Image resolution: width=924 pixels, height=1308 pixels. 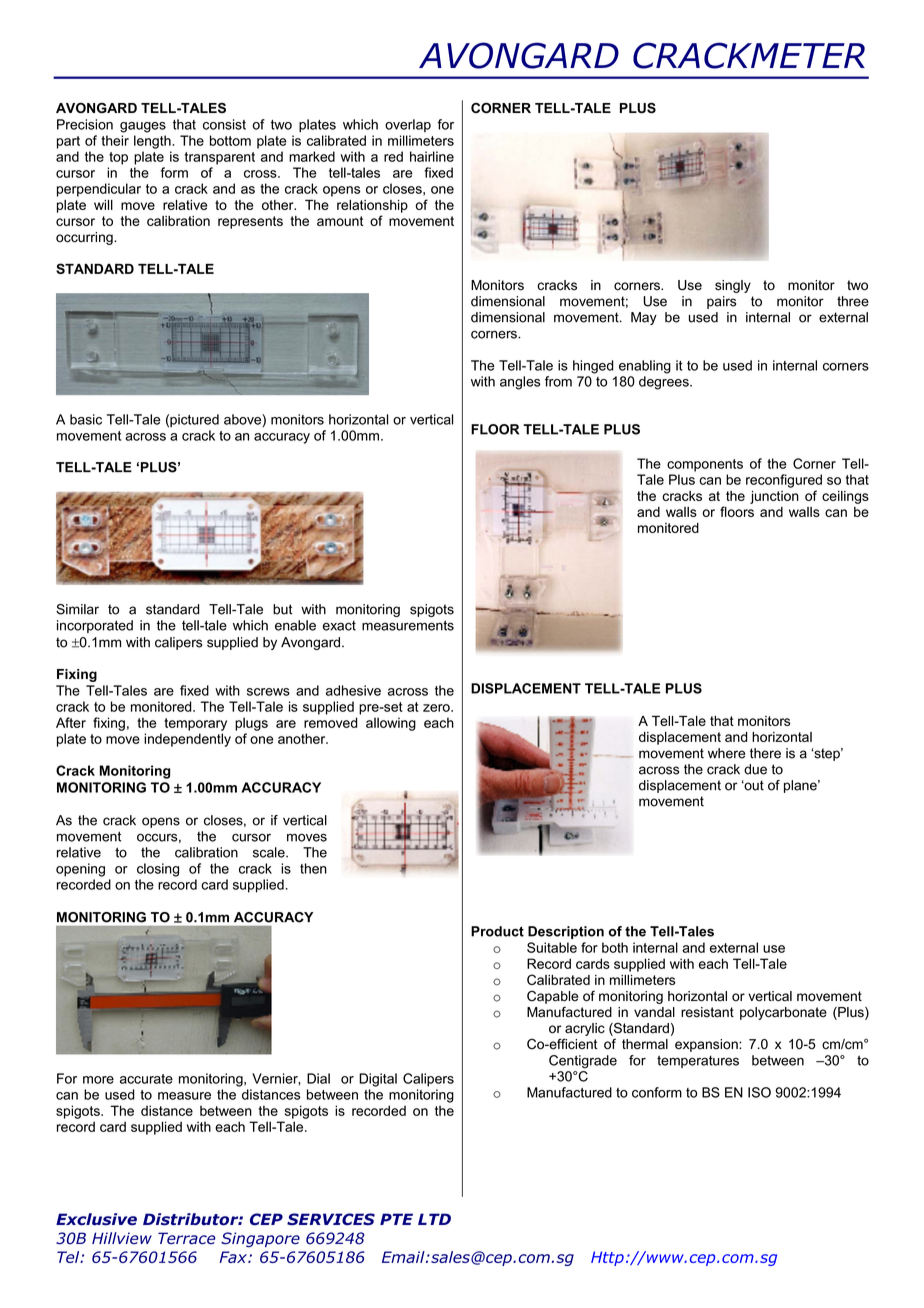 What do you see at coordinates (86, 419) in the screenshot?
I see `basic` at bounding box center [86, 419].
